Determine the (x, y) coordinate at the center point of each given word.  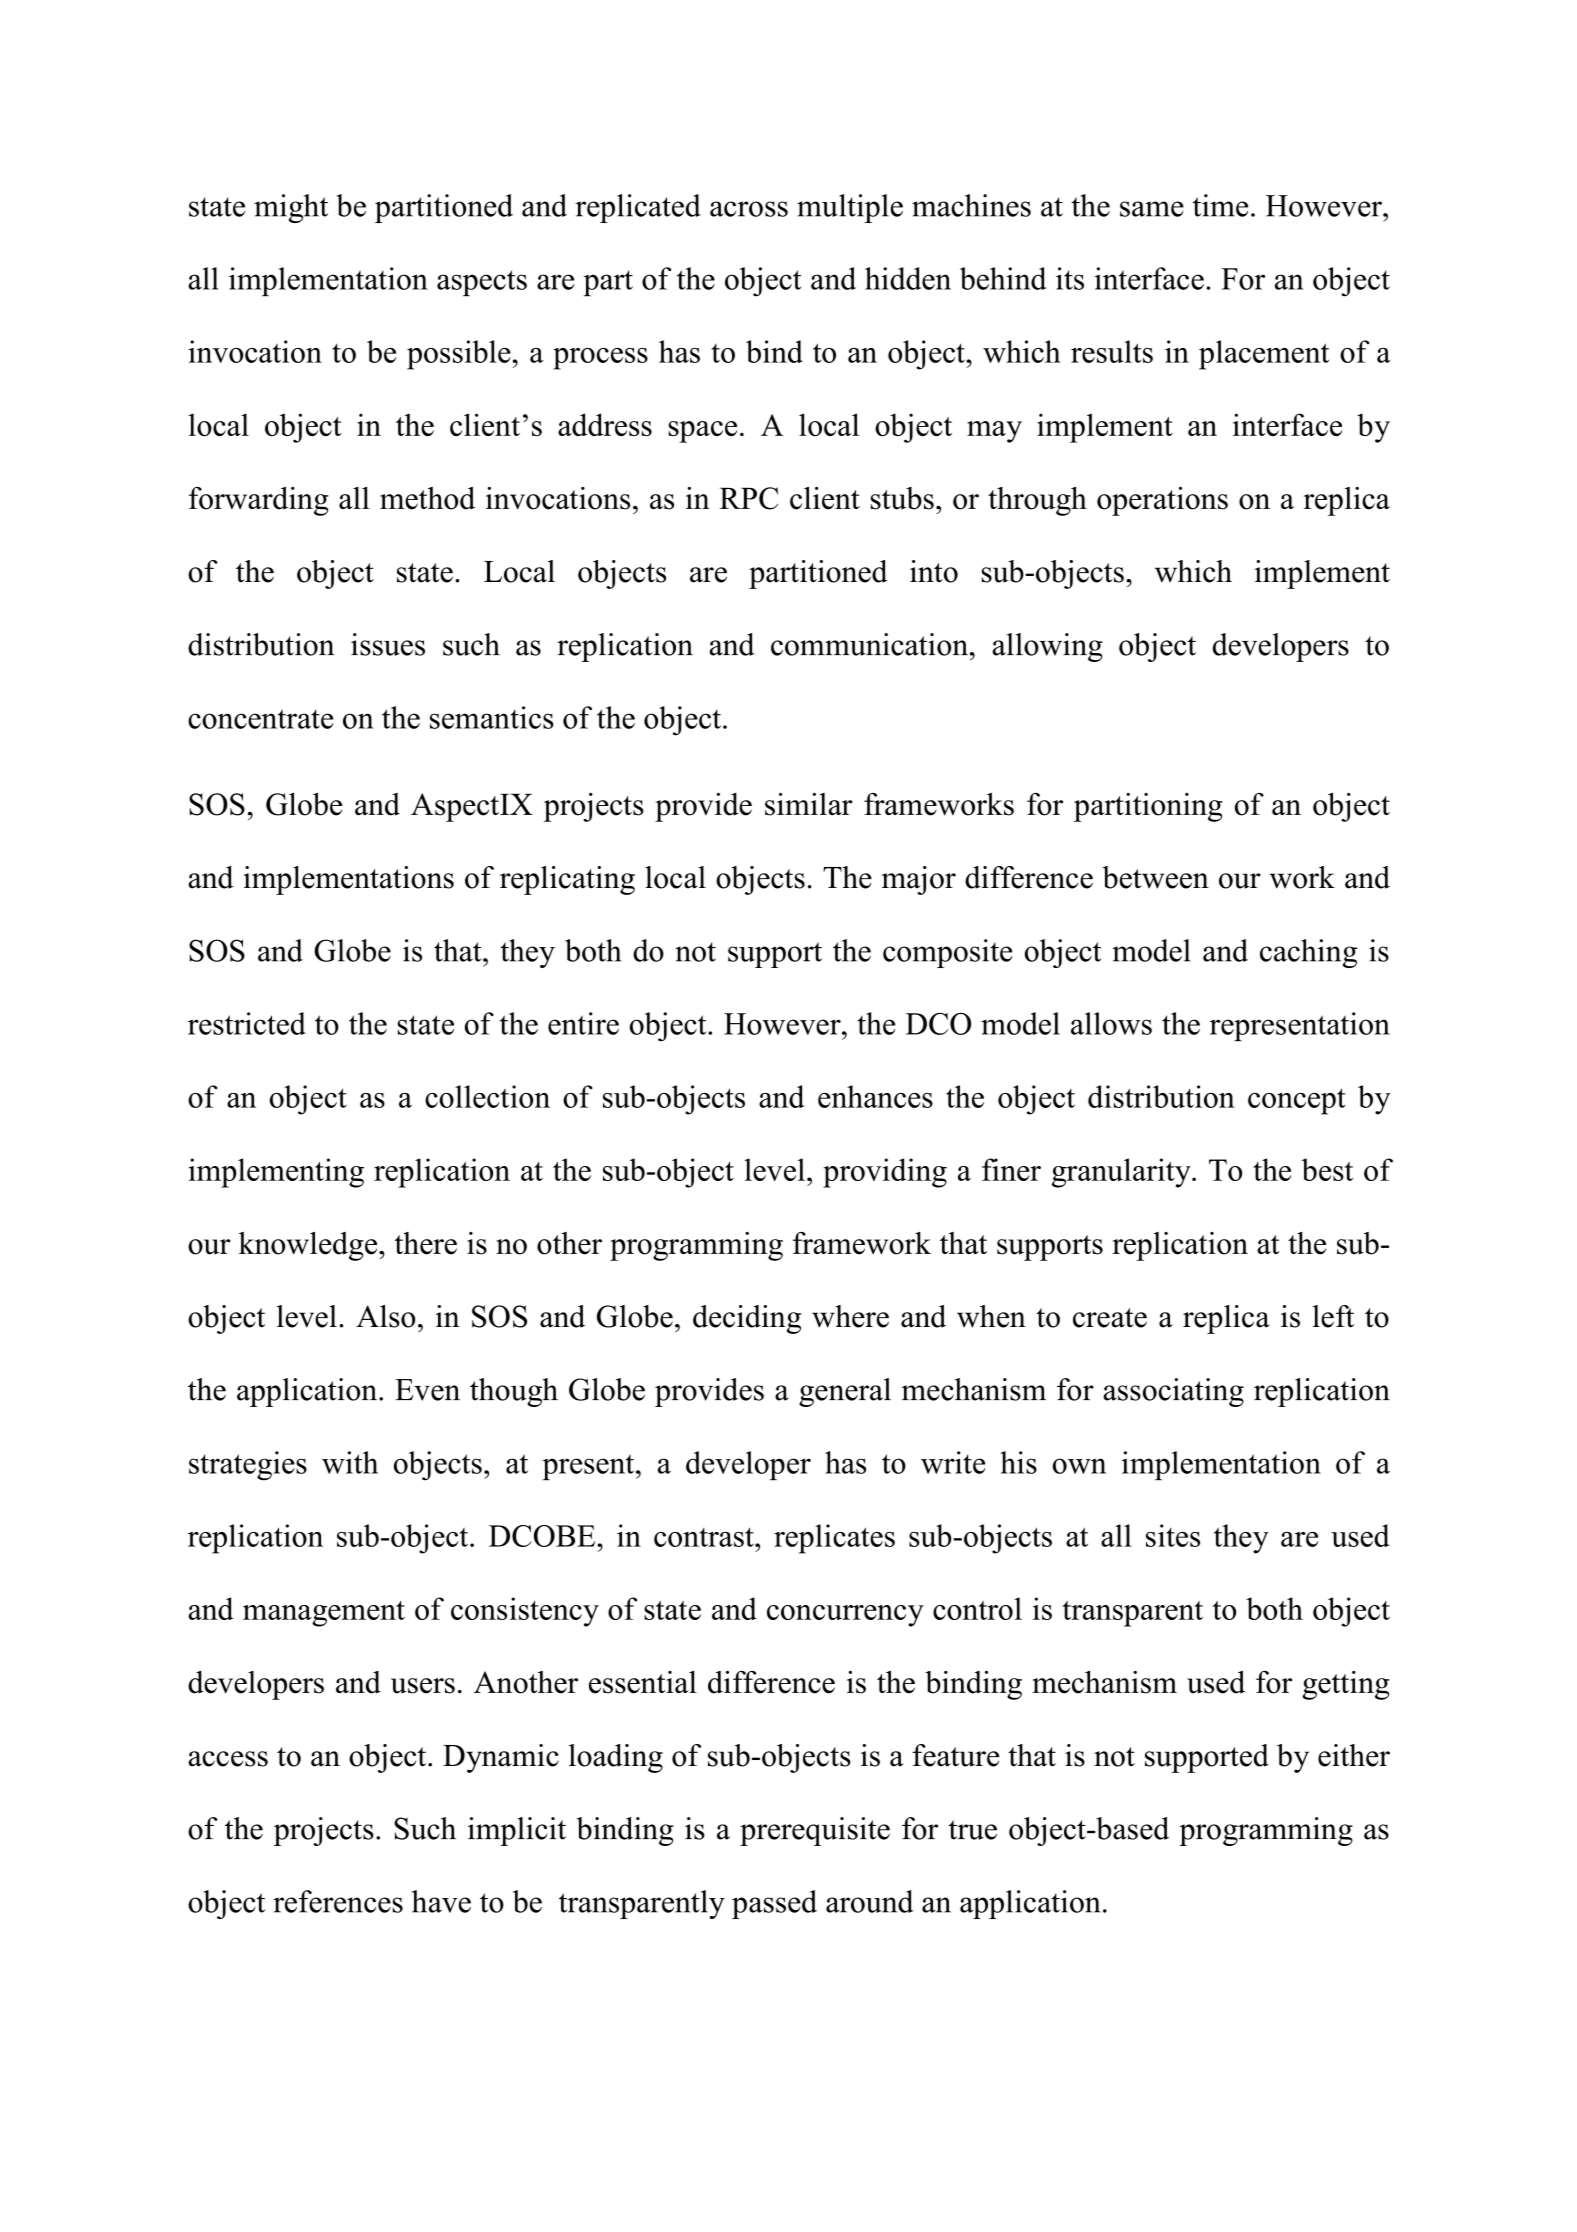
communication (869, 644)
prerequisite (815, 1831)
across (749, 209)
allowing (1047, 647)
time (1220, 205)
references (338, 1901)
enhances (875, 1096)
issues (388, 644)
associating (1173, 1392)
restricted (247, 1023)
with (350, 1462)
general (845, 1392)
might (291, 208)
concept (1297, 1101)
